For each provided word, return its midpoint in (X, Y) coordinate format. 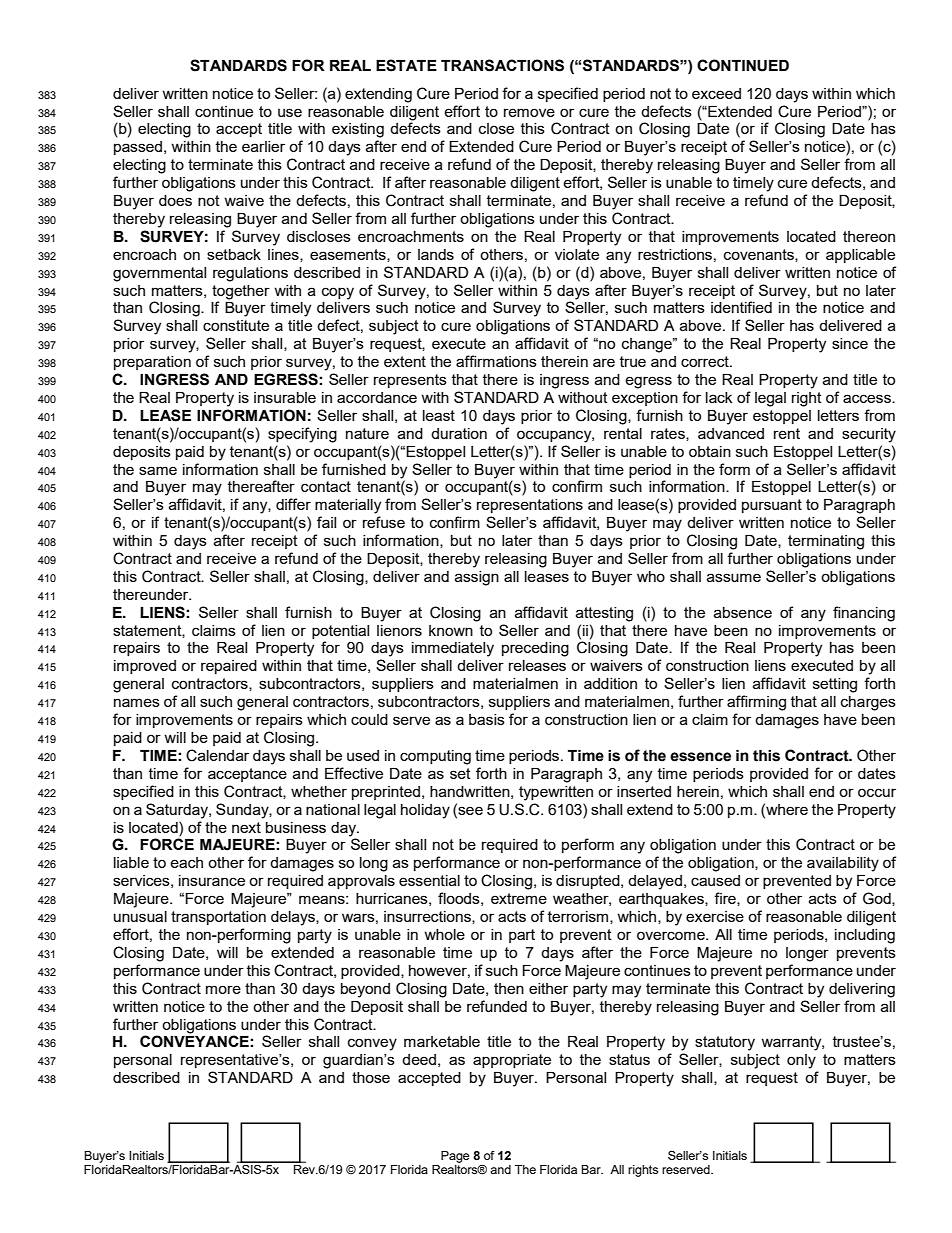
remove (529, 112)
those (371, 1077)
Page (455, 1157)
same (158, 470)
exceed (716, 93)
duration (459, 433)
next (246, 827)
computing (435, 757)
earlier (263, 146)
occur (877, 792)
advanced (731, 433)
